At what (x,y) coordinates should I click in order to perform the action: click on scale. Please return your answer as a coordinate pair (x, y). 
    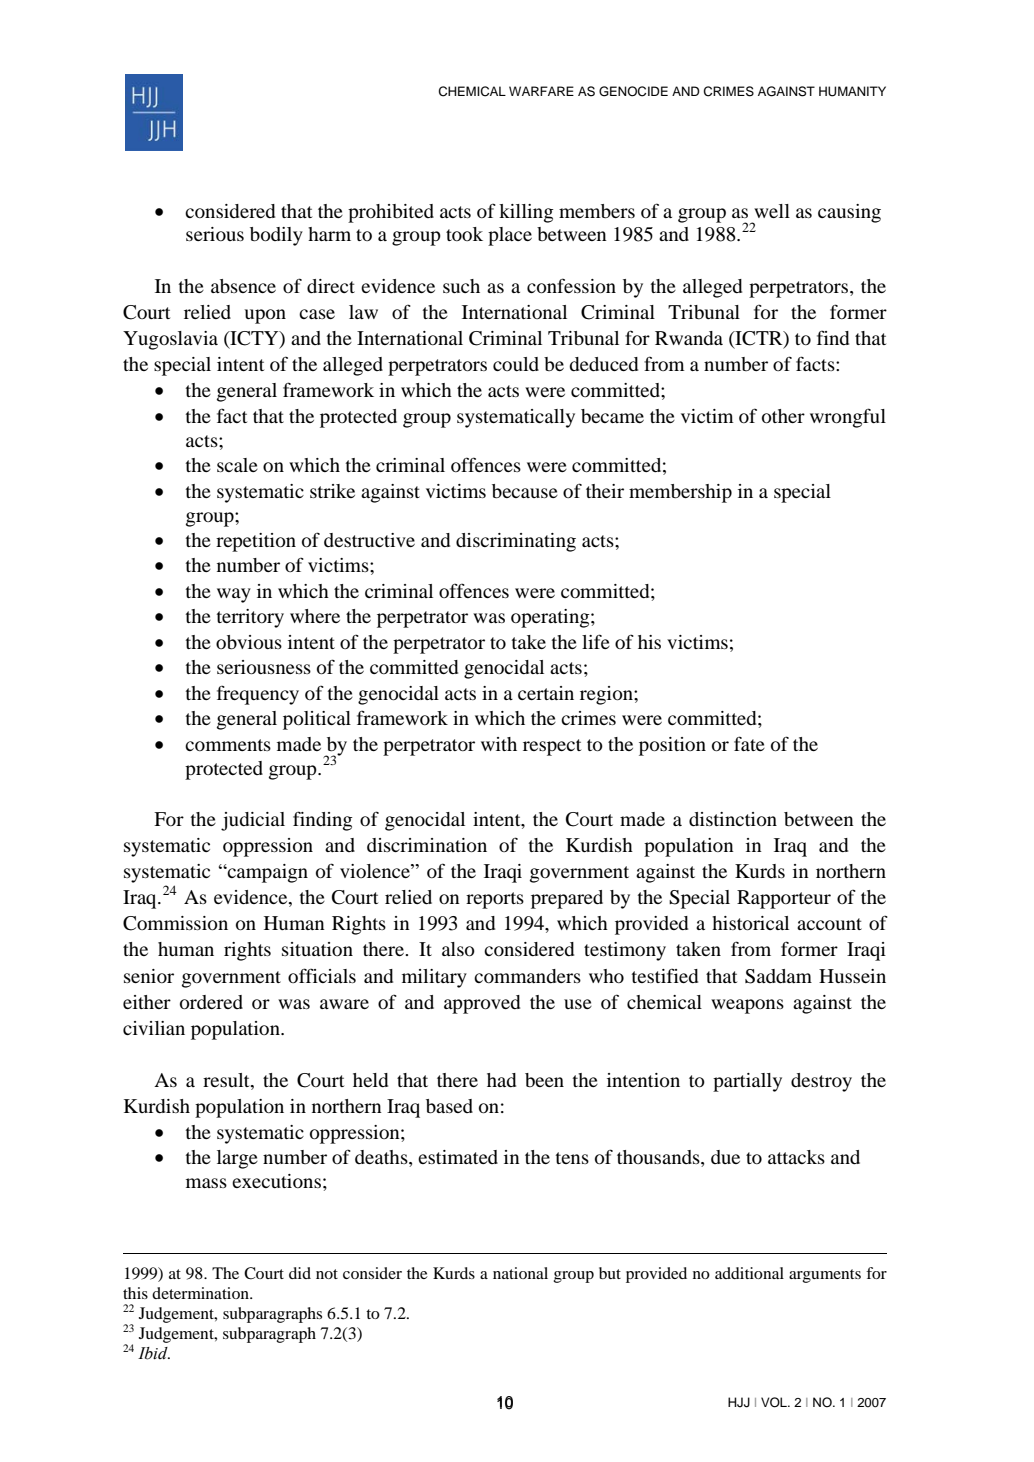
    Looking at the image, I should click on (237, 465).
